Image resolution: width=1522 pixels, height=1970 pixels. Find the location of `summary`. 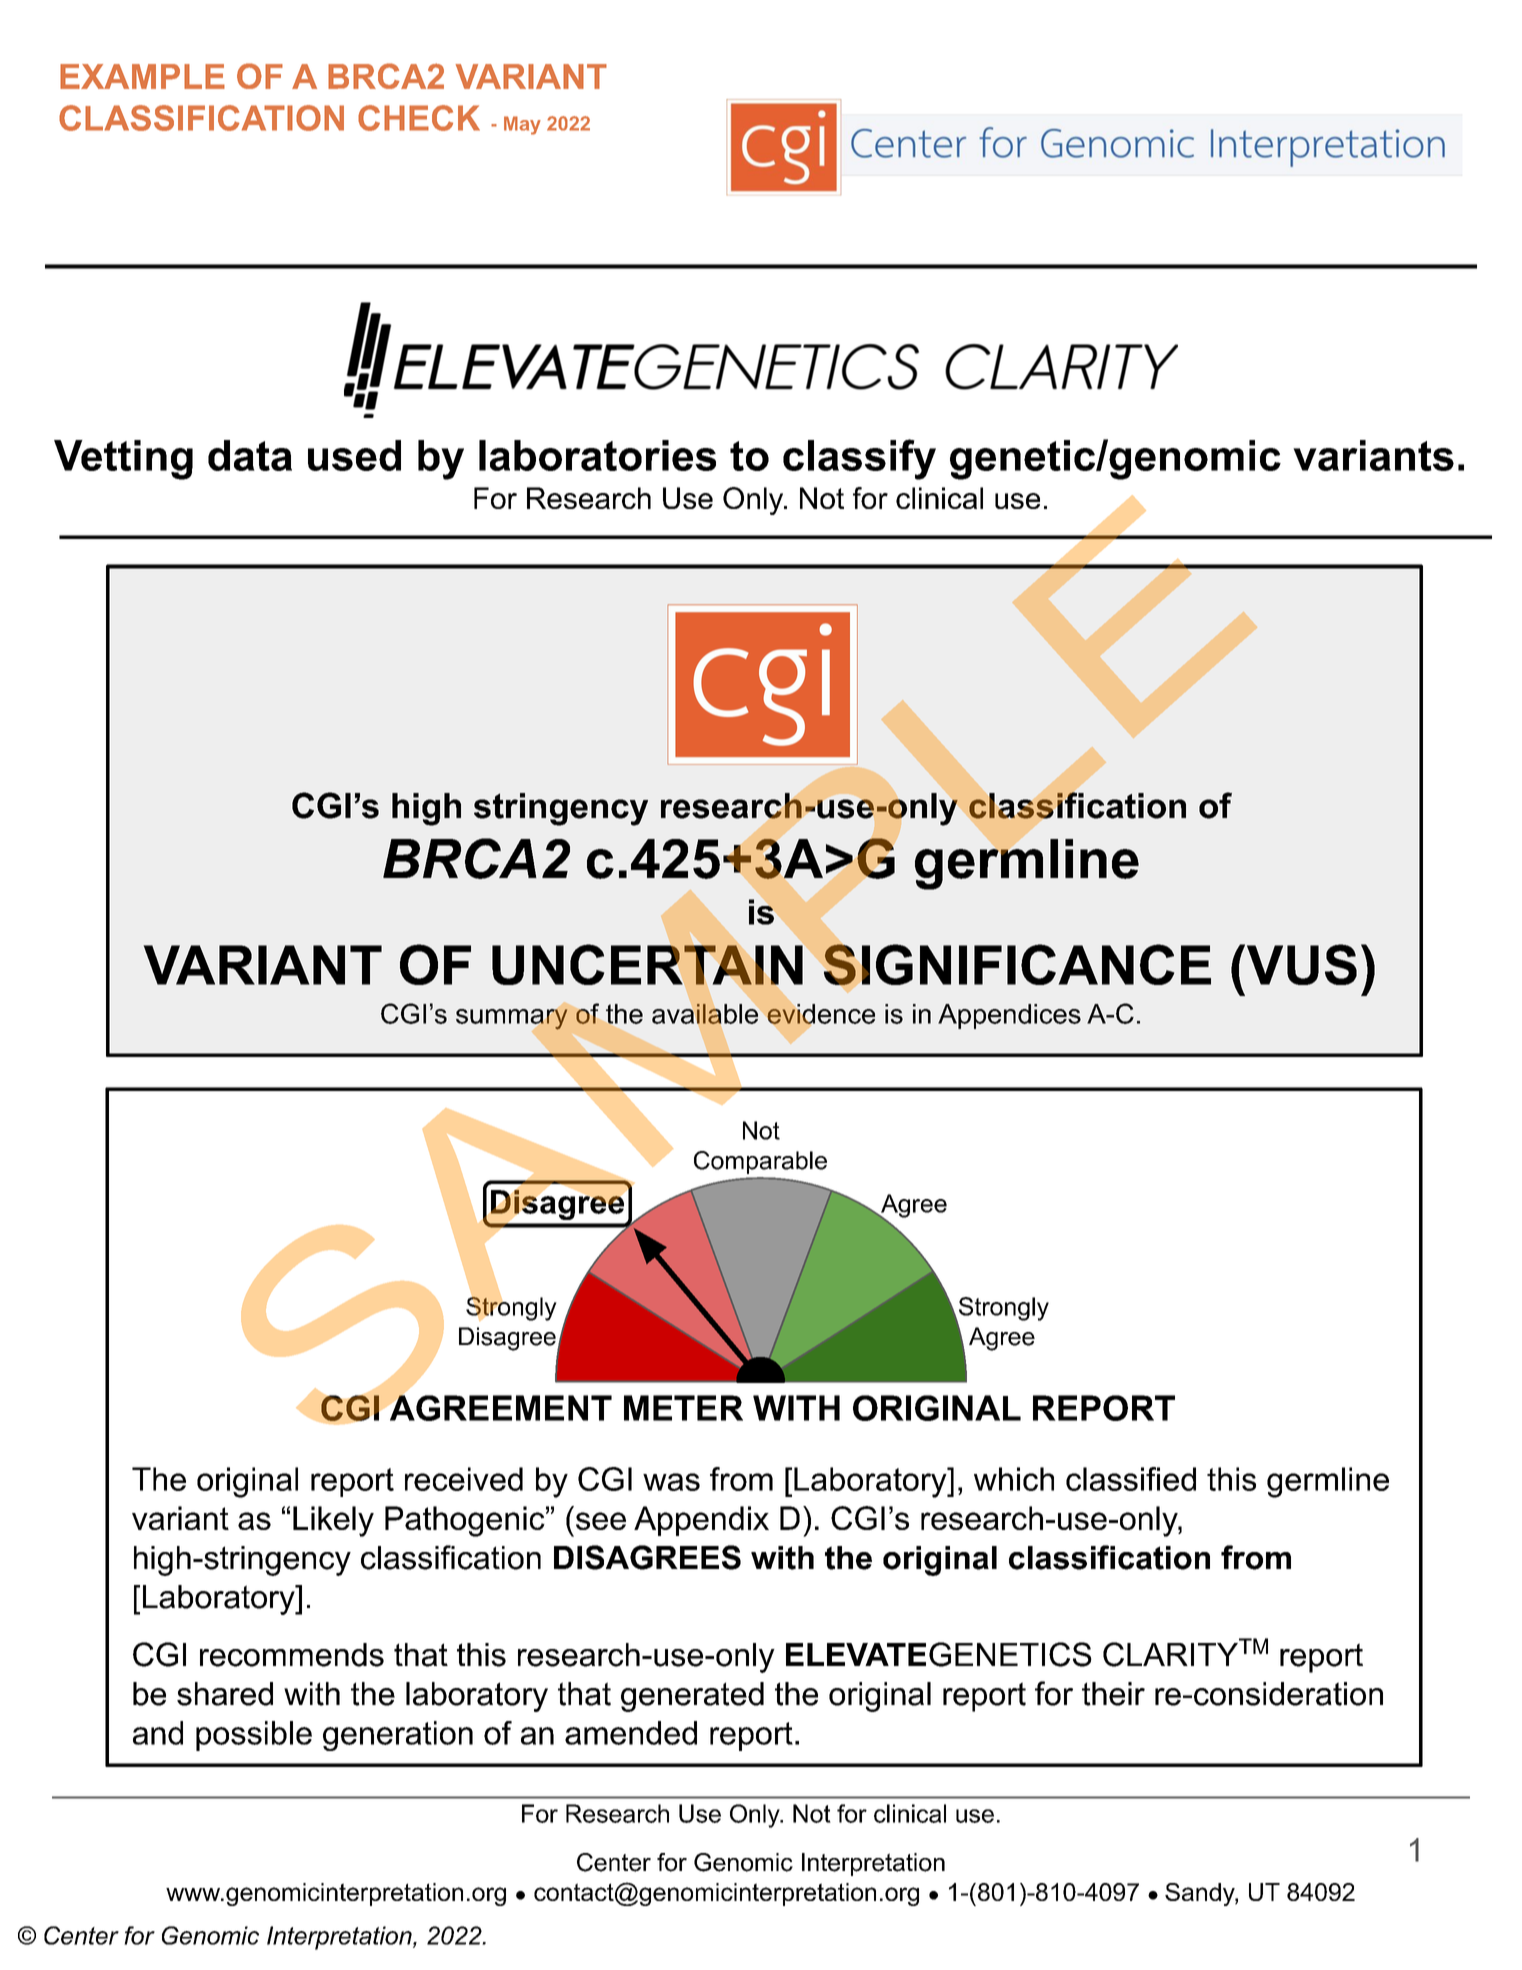

summary is located at coordinates (512, 1019).
